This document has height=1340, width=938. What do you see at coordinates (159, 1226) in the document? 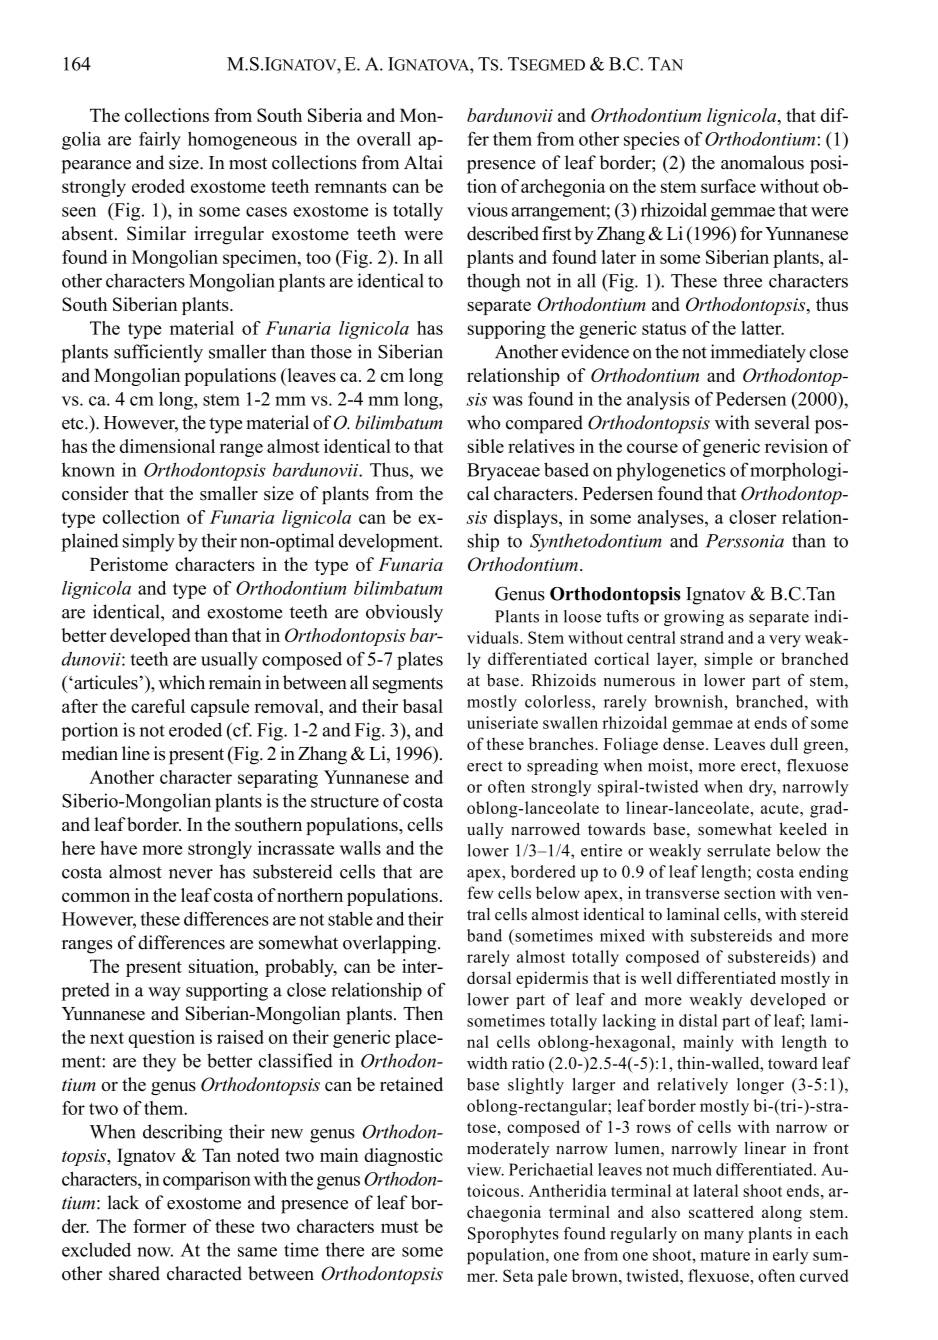
I see `former` at bounding box center [159, 1226].
